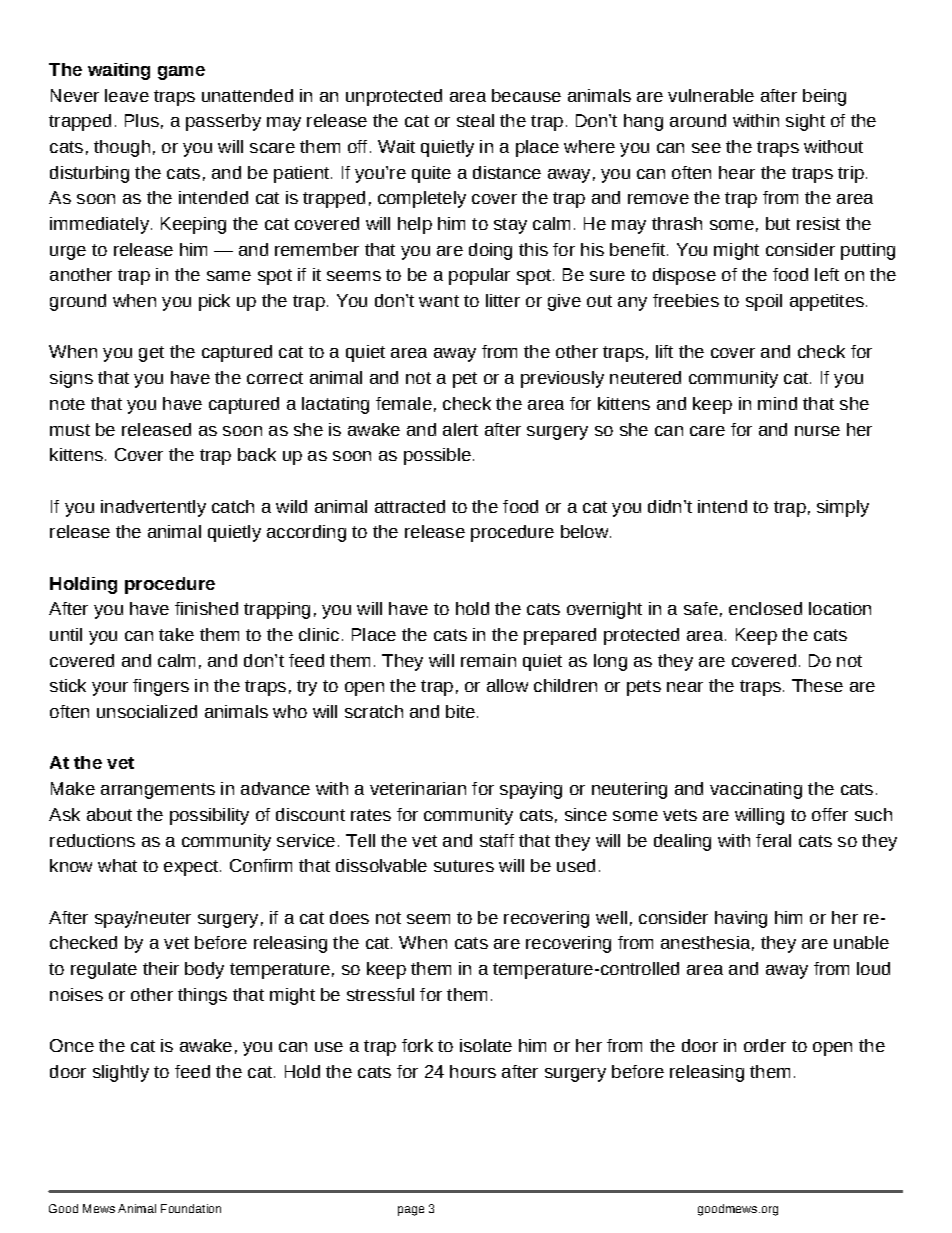  What do you see at coordinates (191, 1208) in the screenshot?
I see `Foundation` at bounding box center [191, 1208].
